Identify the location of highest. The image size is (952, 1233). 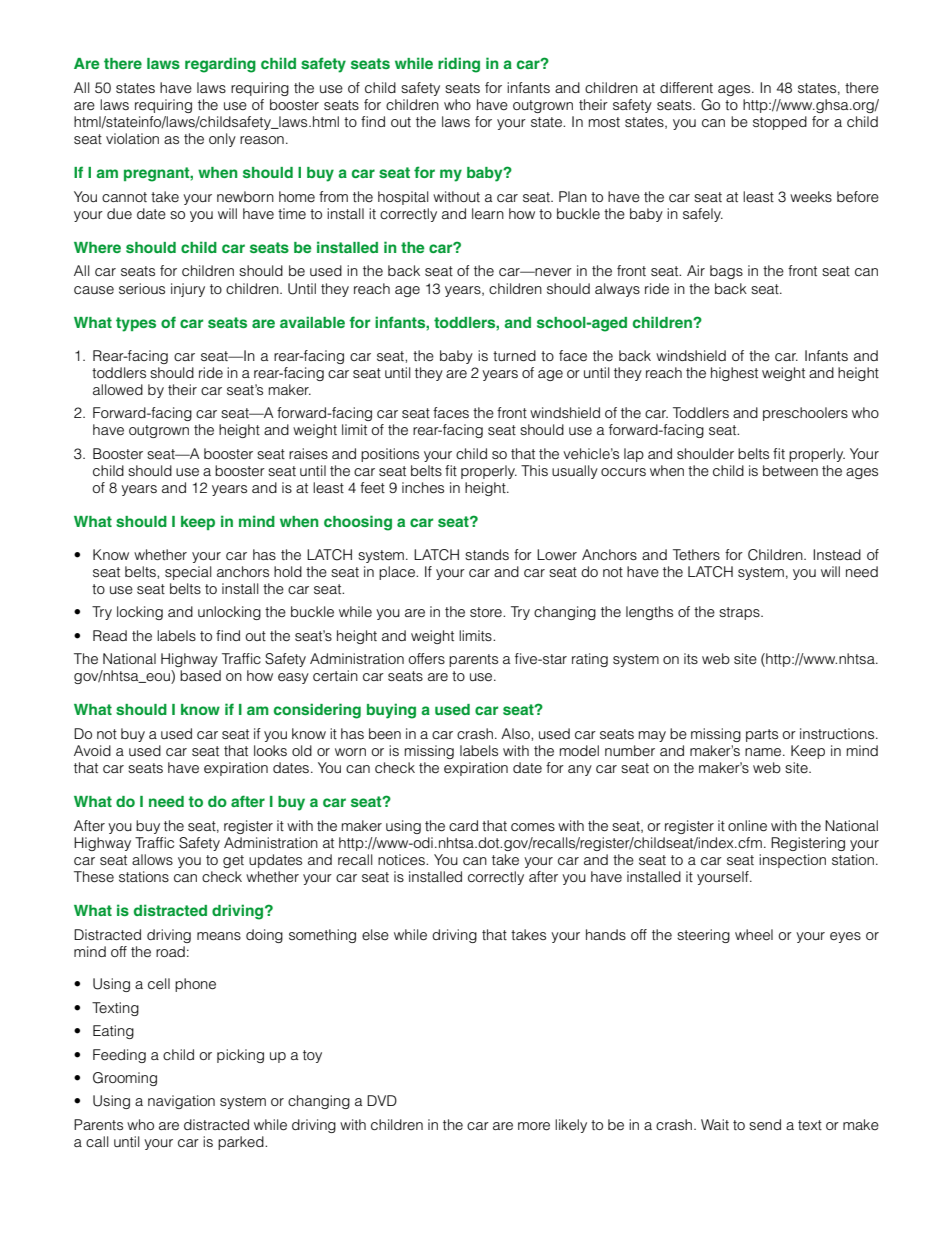
(734, 374).
